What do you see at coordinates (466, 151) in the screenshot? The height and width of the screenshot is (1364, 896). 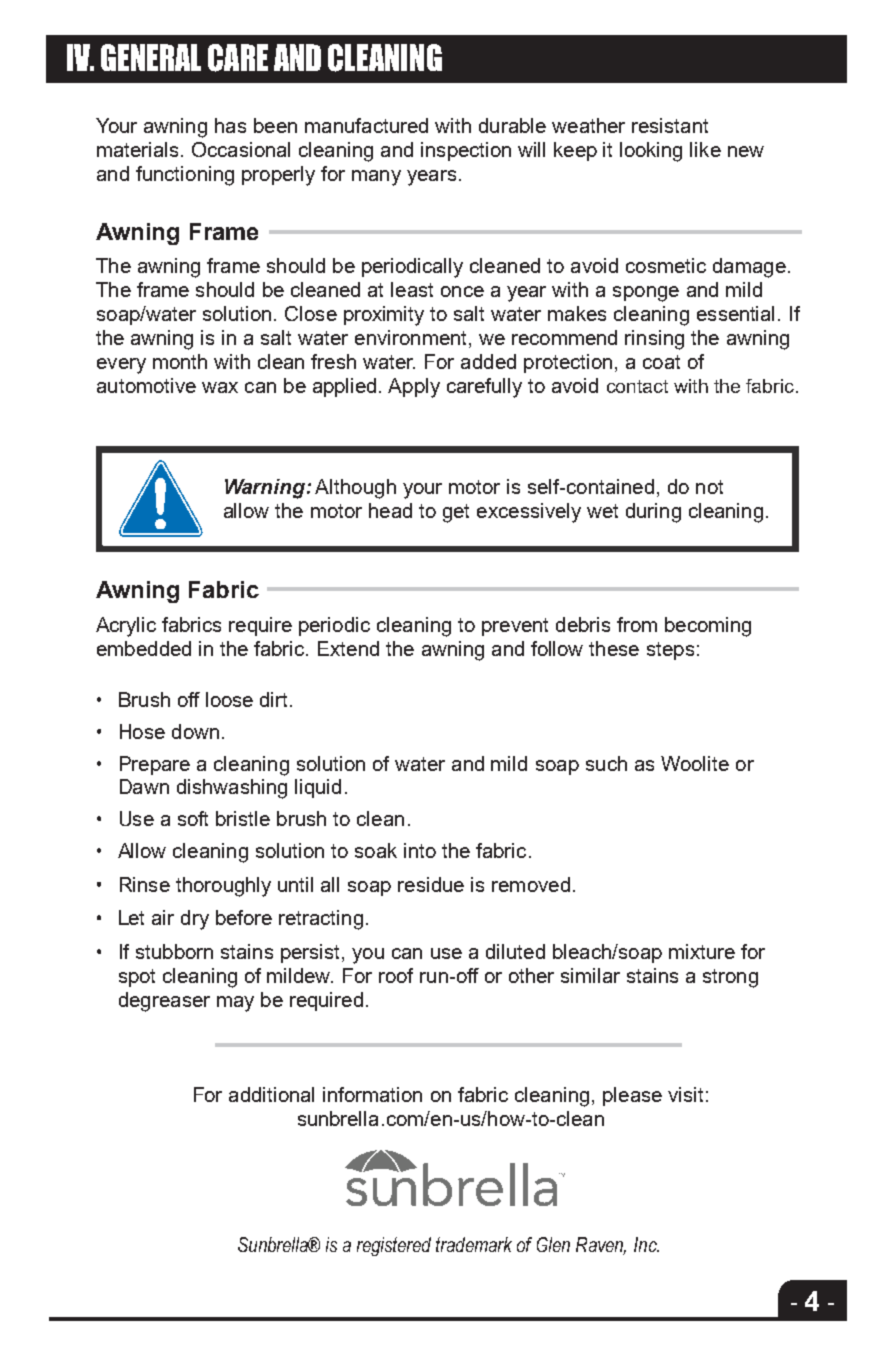 I see `inspection` at bounding box center [466, 151].
